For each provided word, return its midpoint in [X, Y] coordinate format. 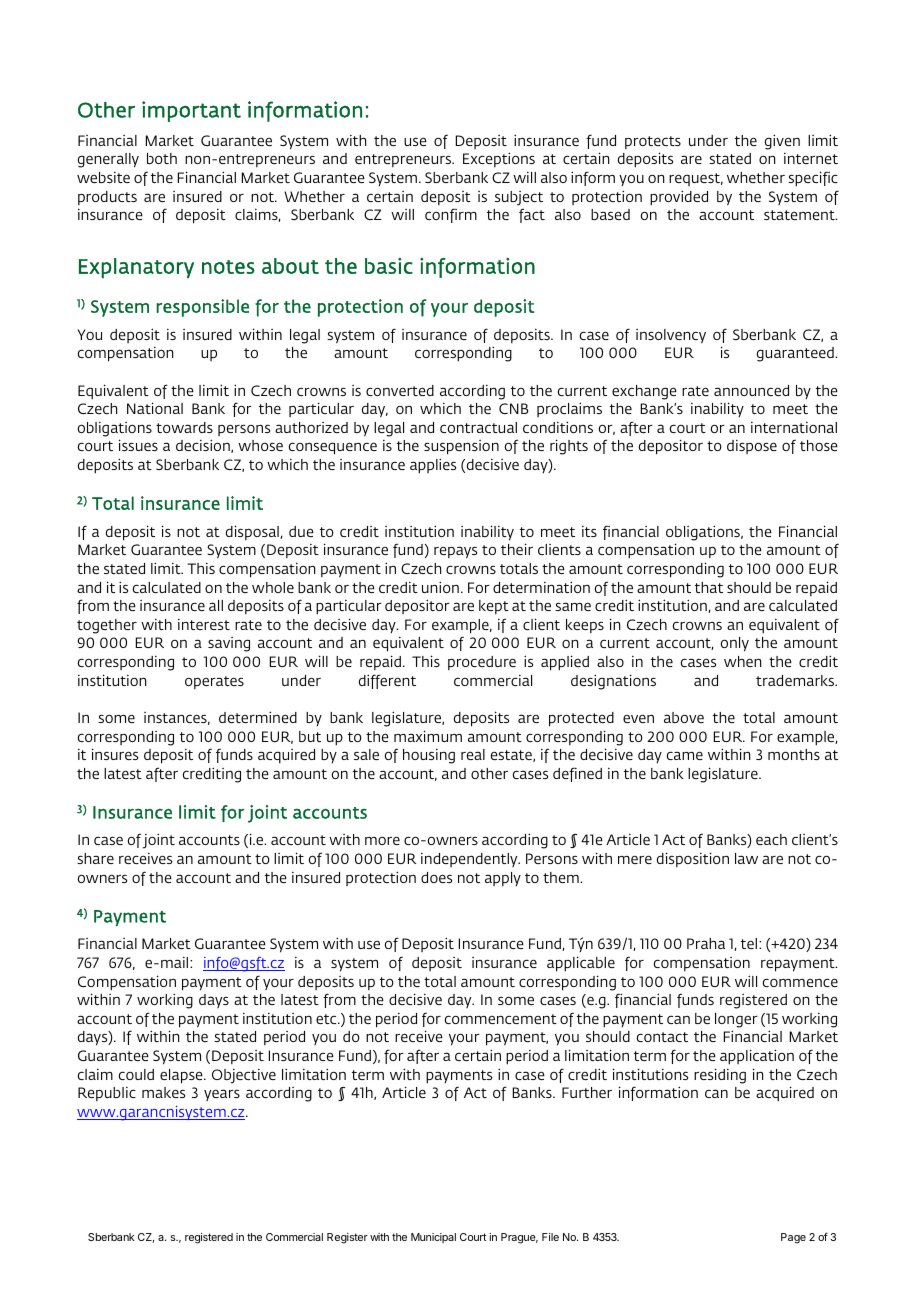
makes [163, 1092]
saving [229, 644]
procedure [482, 663]
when [743, 661]
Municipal [433, 1238]
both [162, 158]
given [782, 142]
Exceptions [499, 159]
